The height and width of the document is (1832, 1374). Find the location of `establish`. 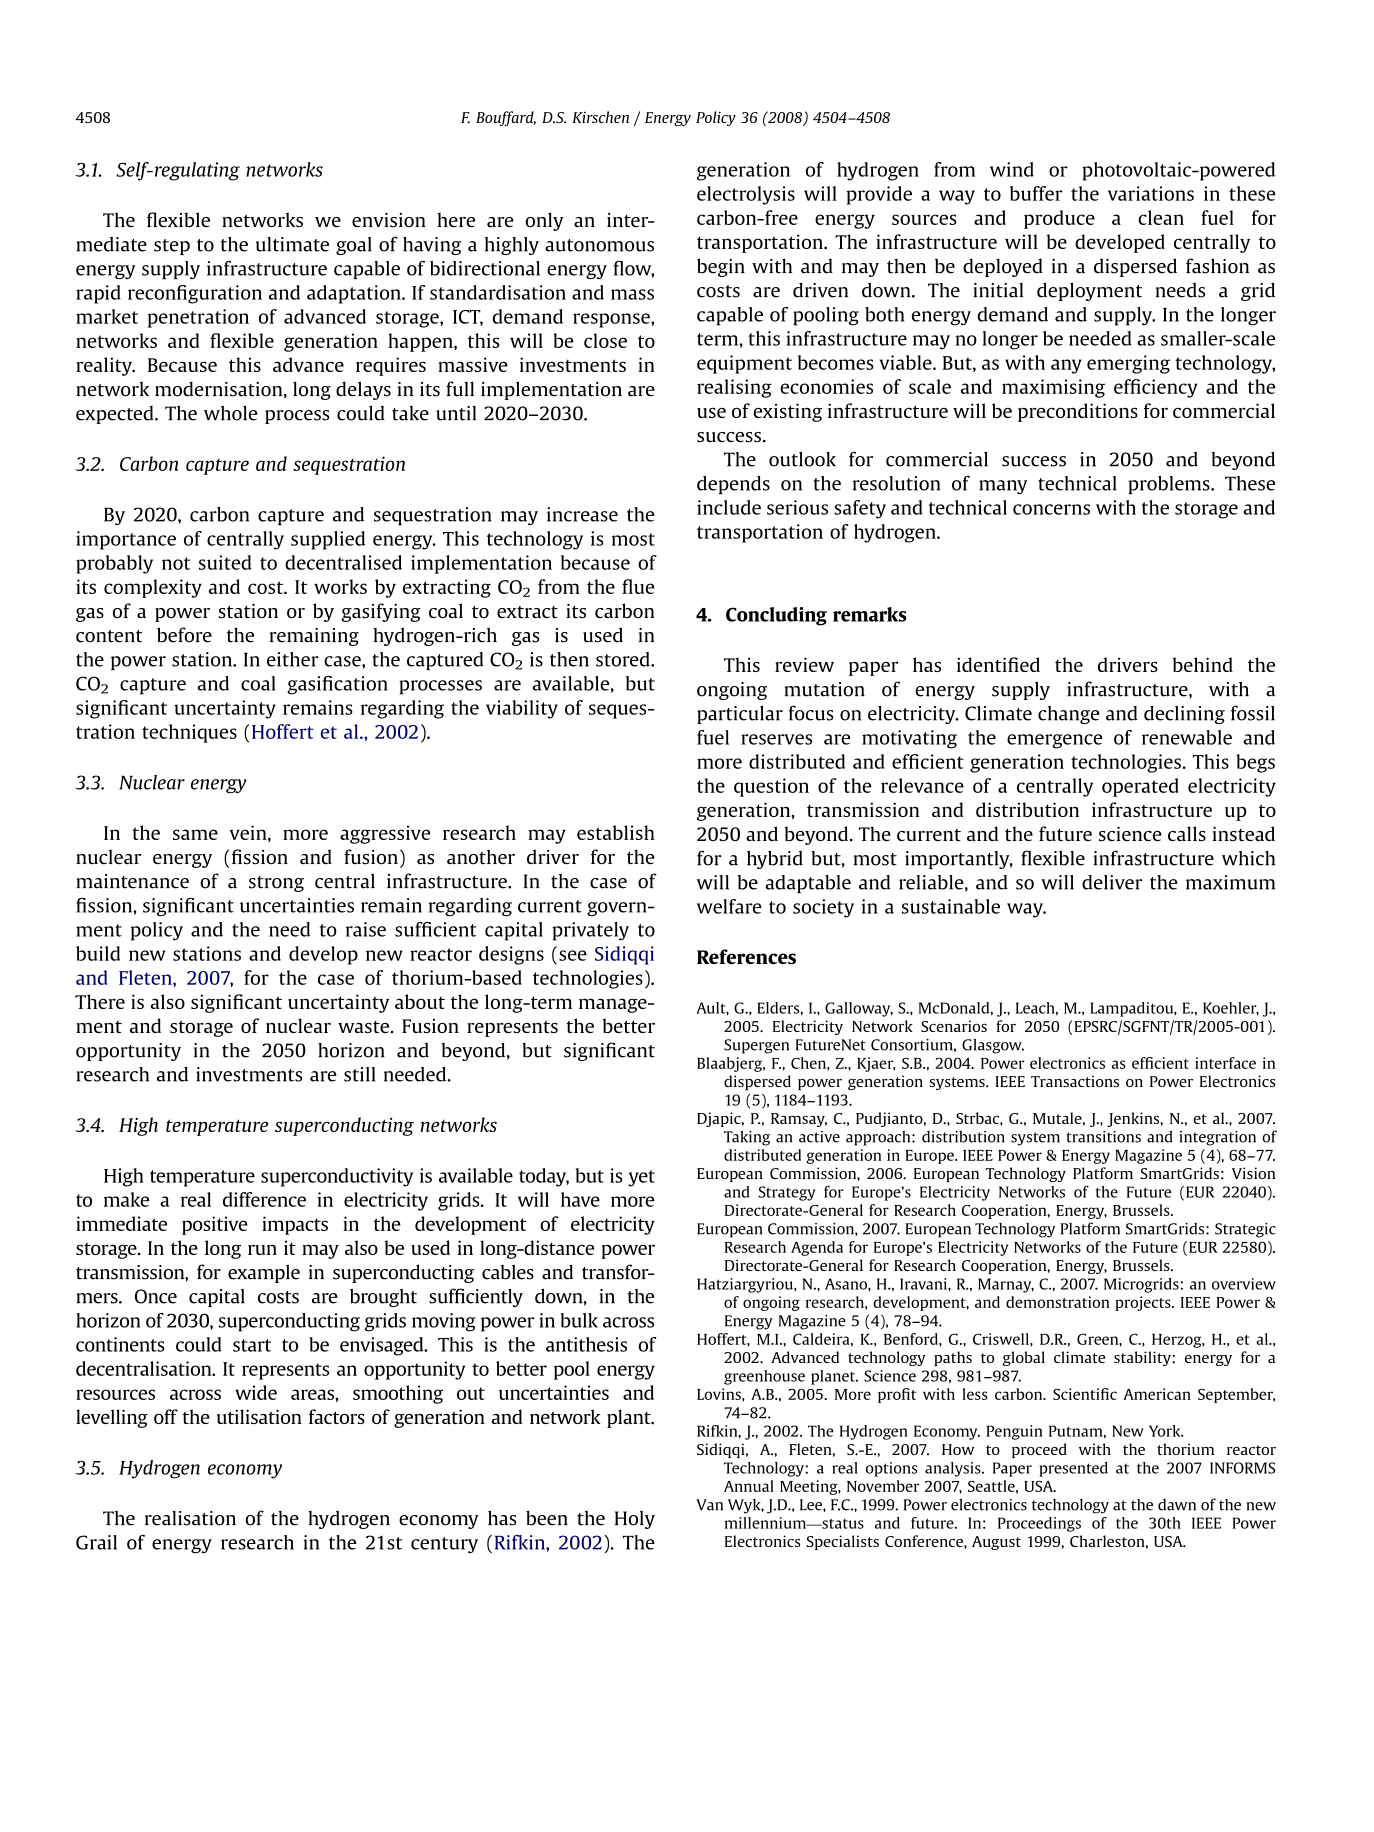

establish is located at coordinates (616, 832).
